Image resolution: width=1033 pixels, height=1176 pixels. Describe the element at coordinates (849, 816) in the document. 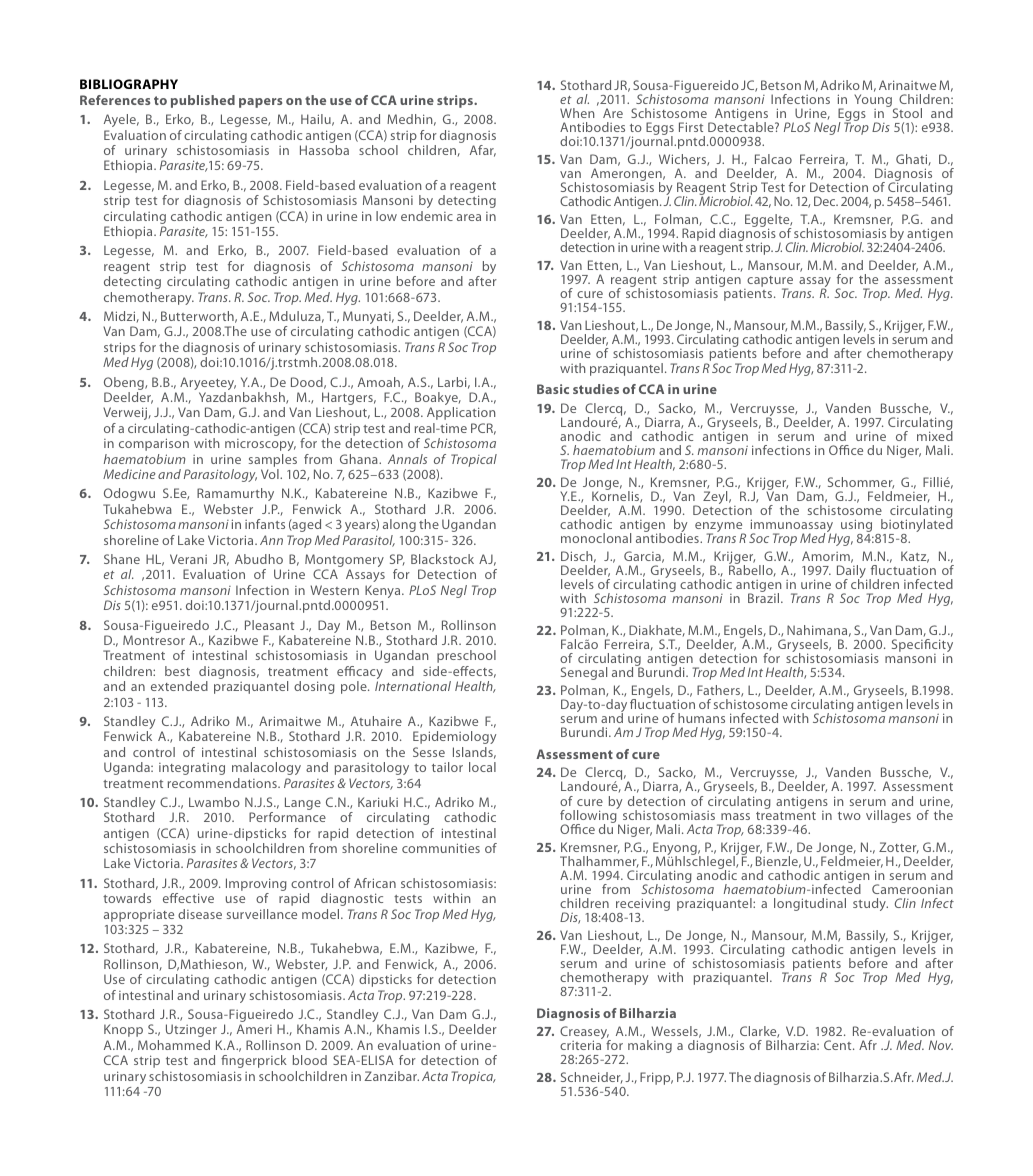

I see `two` at that location.
